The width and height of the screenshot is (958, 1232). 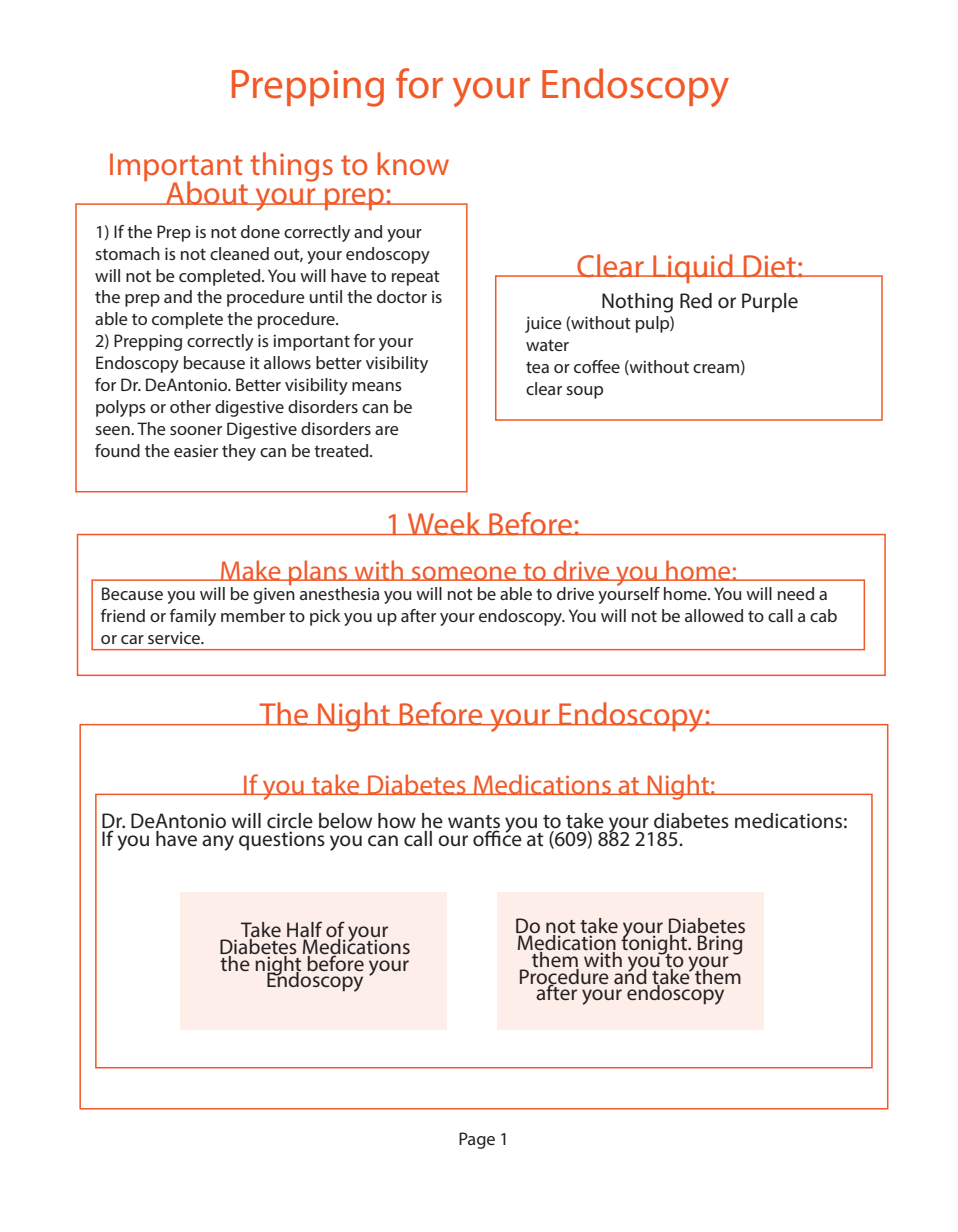 I want to click on service, so click(x=175, y=638).
